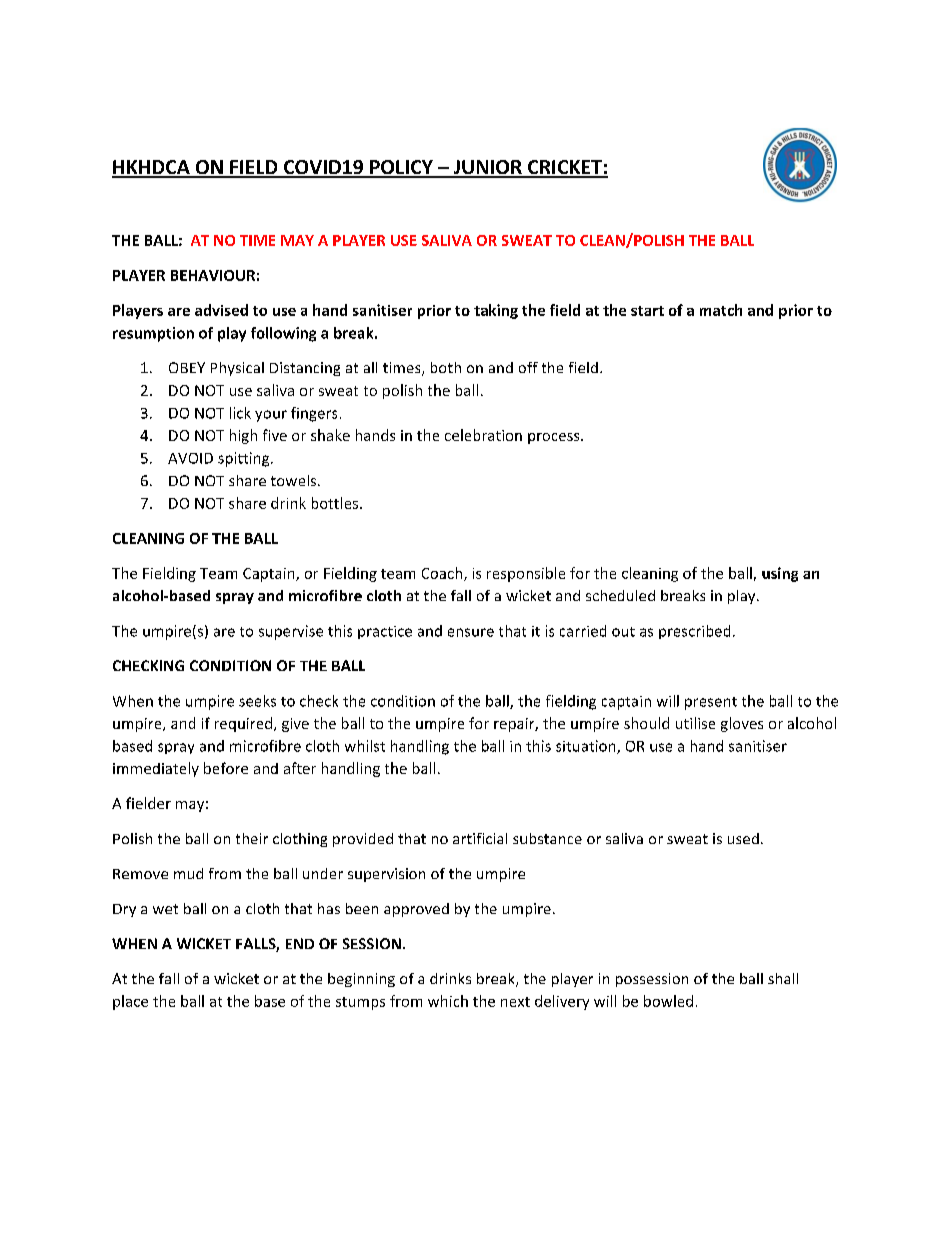 Image resolution: width=952 pixels, height=1233 pixels. What do you see at coordinates (130, 1002) in the screenshot?
I see `place` at bounding box center [130, 1002].
